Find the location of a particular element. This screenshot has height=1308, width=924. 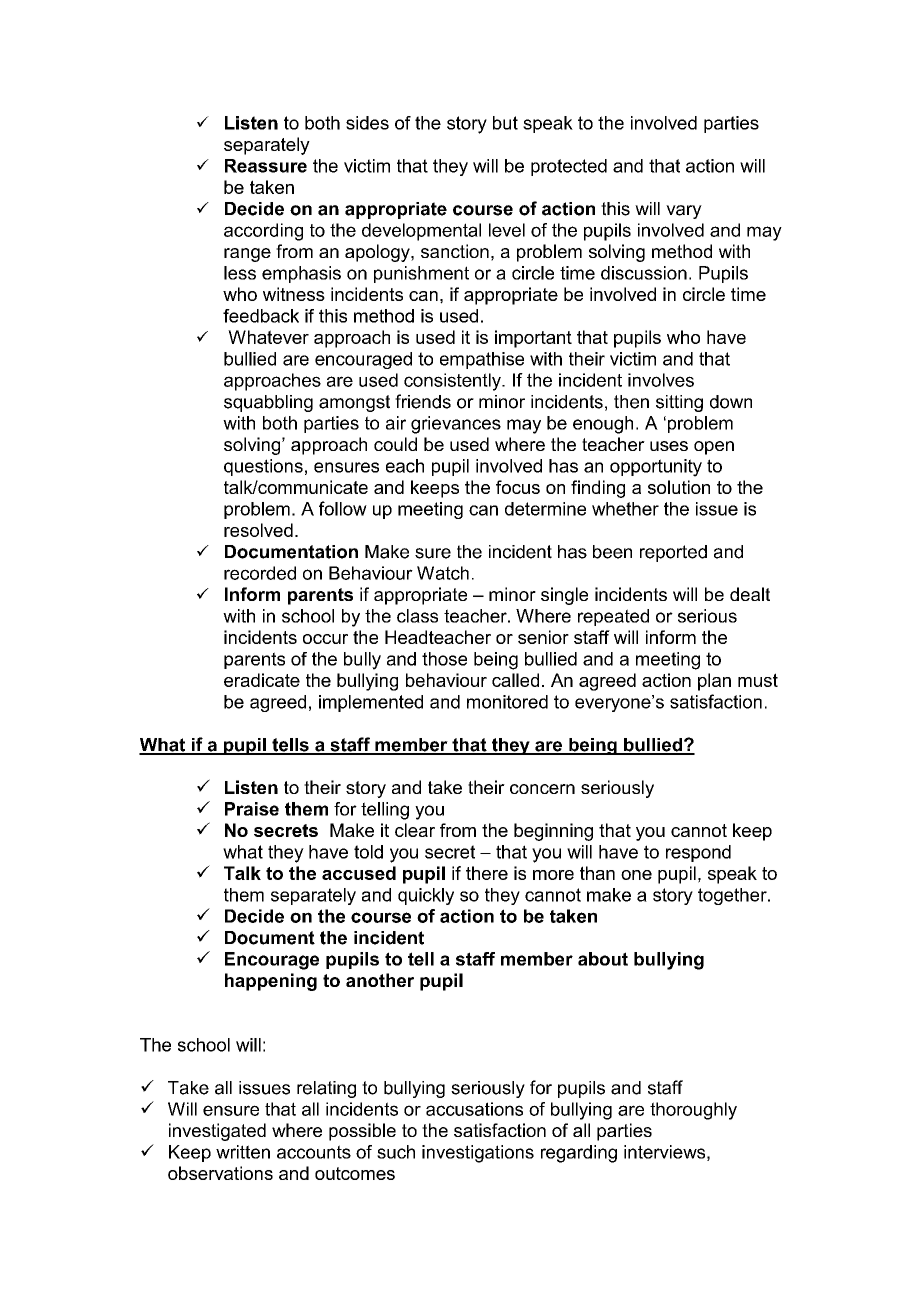

Praise is located at coordinates (252, 809).
